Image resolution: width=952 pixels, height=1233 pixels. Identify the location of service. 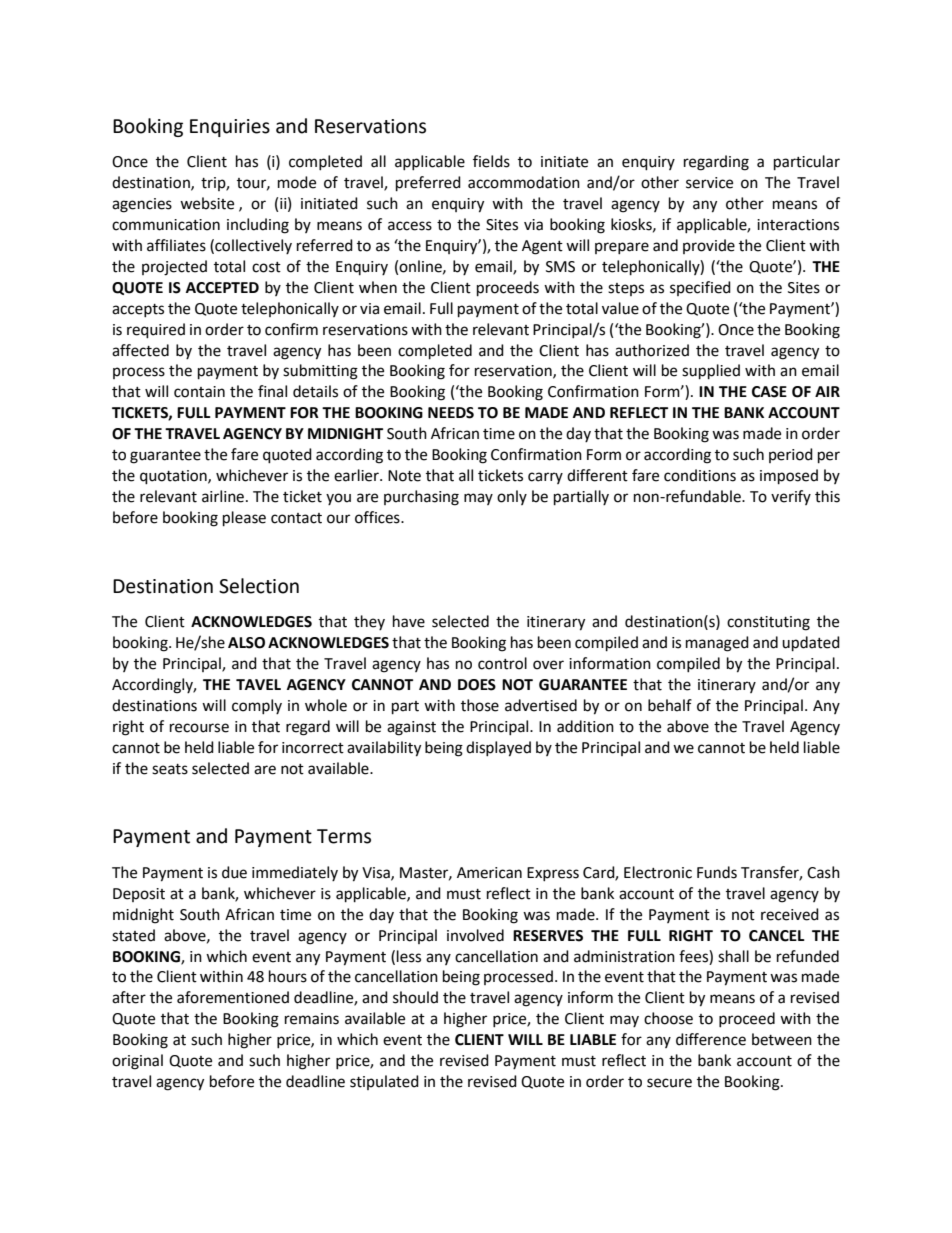
(709, 183).
